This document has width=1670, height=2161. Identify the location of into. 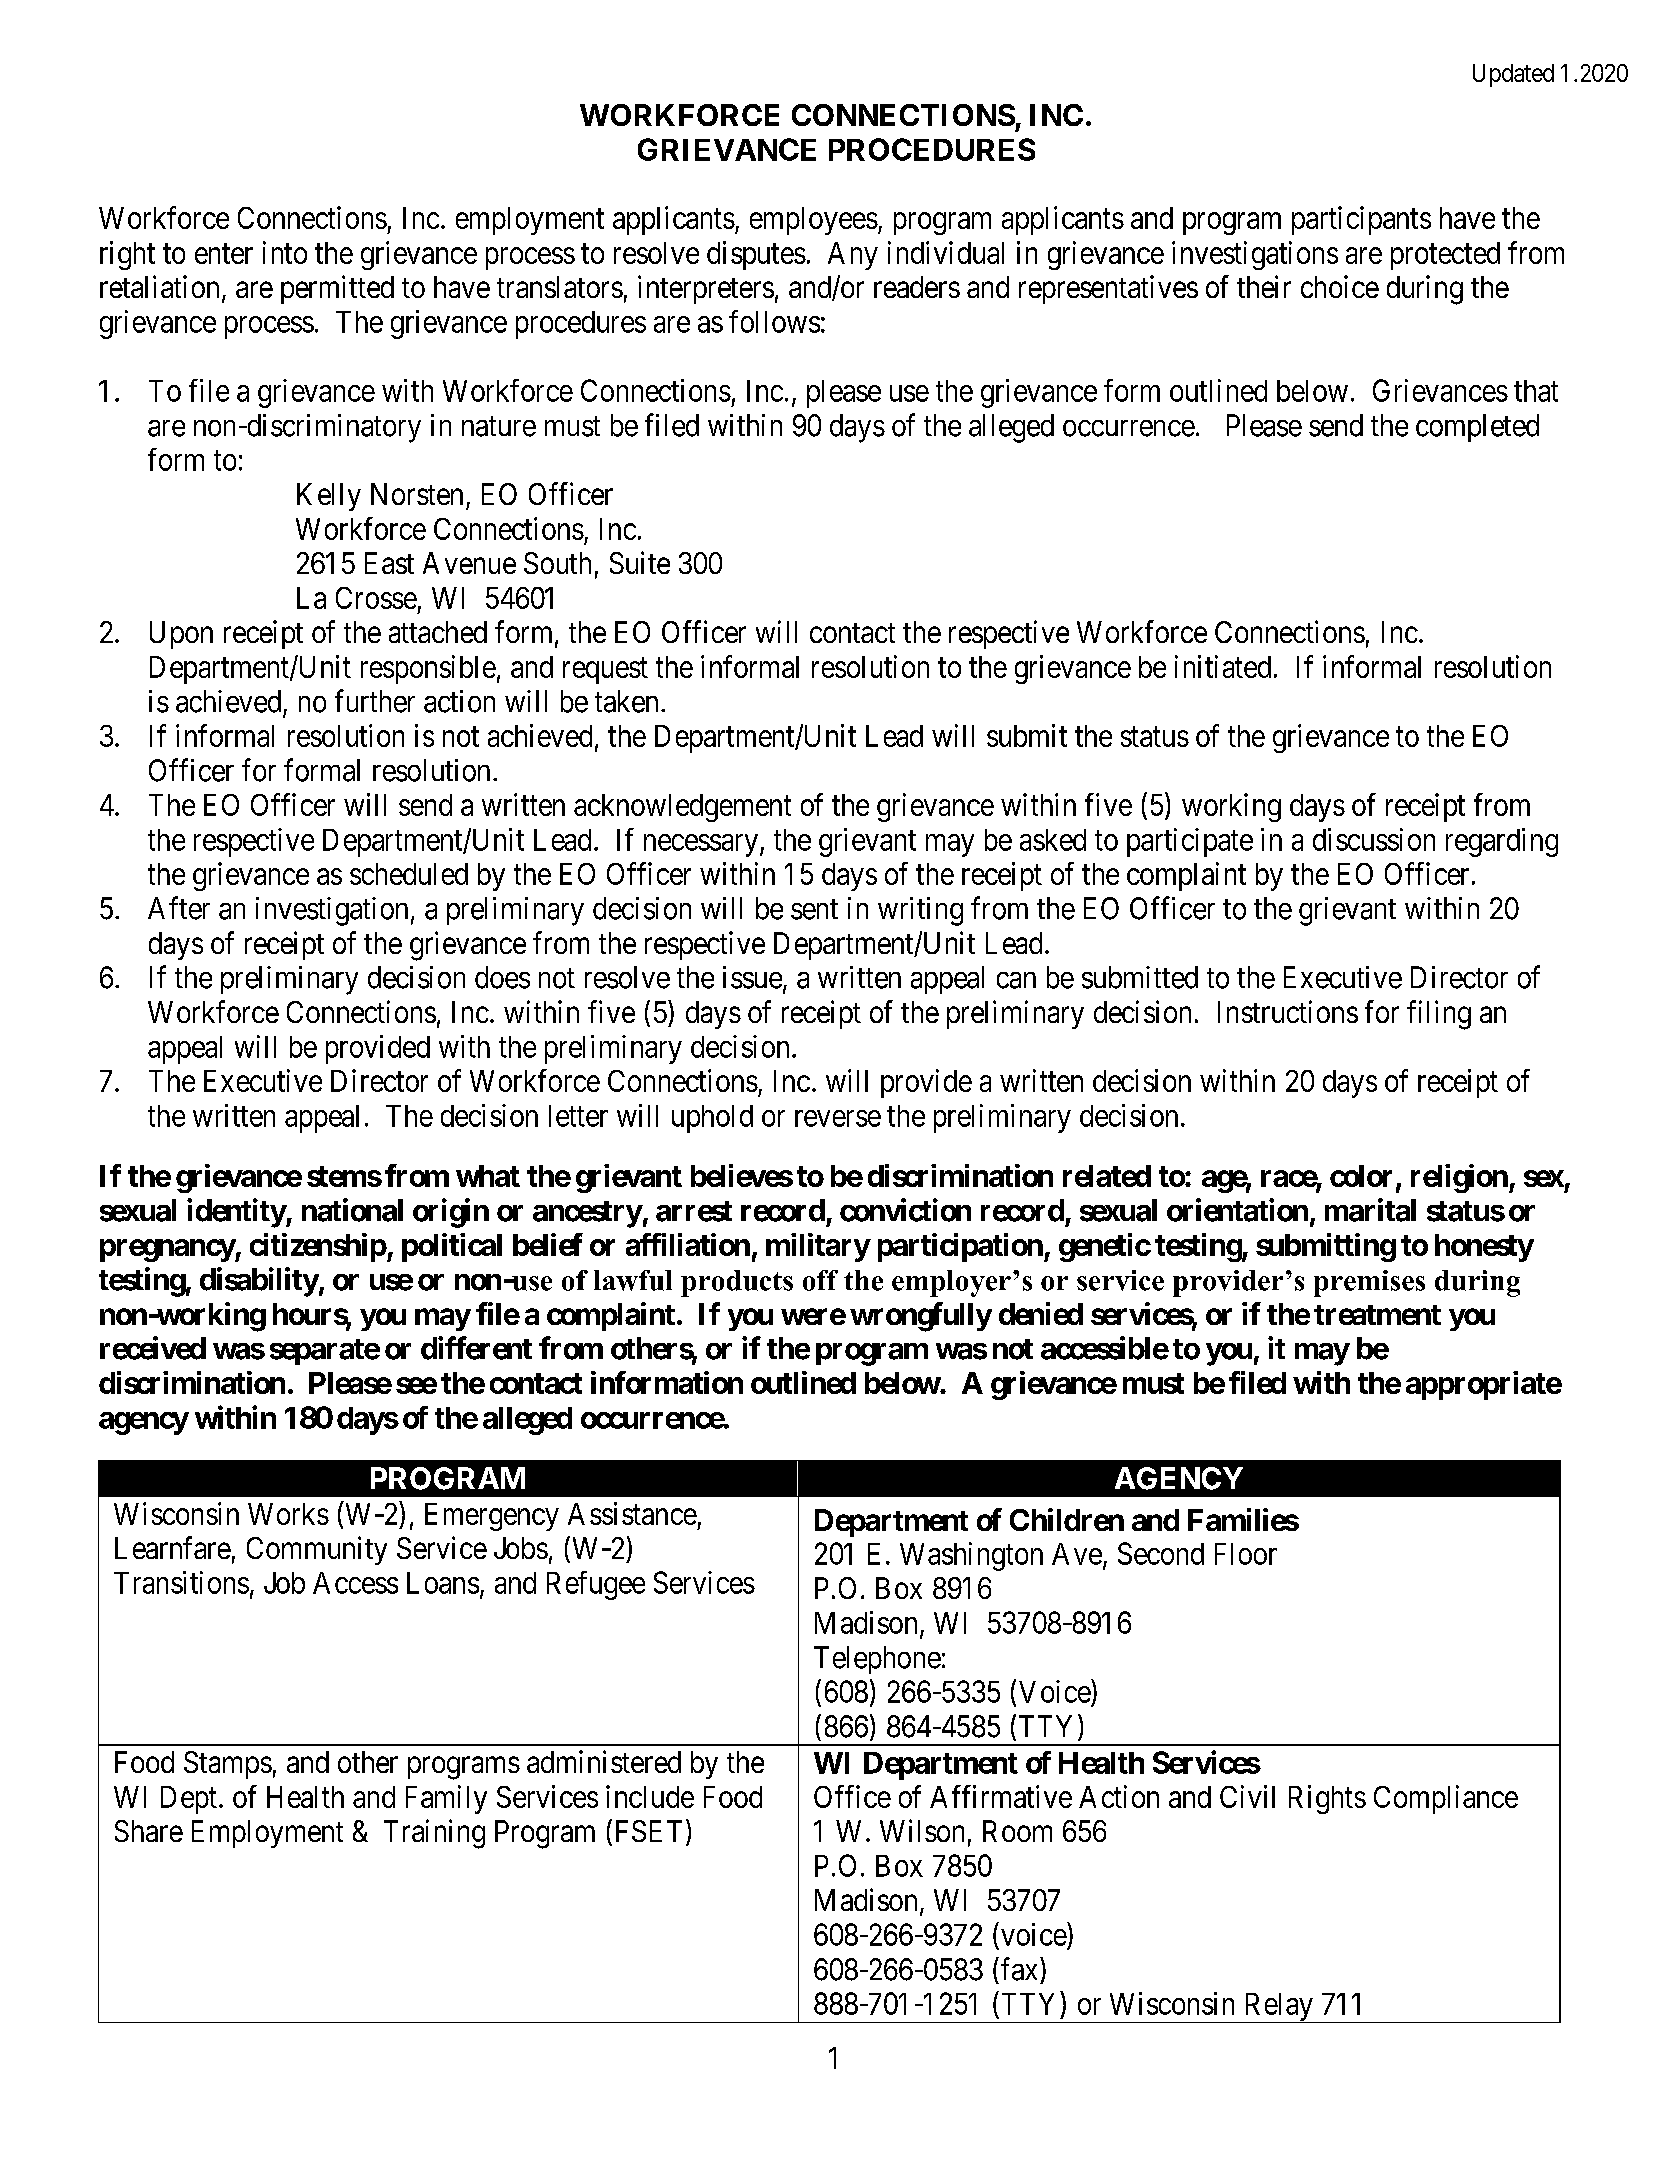
(285, 252).
